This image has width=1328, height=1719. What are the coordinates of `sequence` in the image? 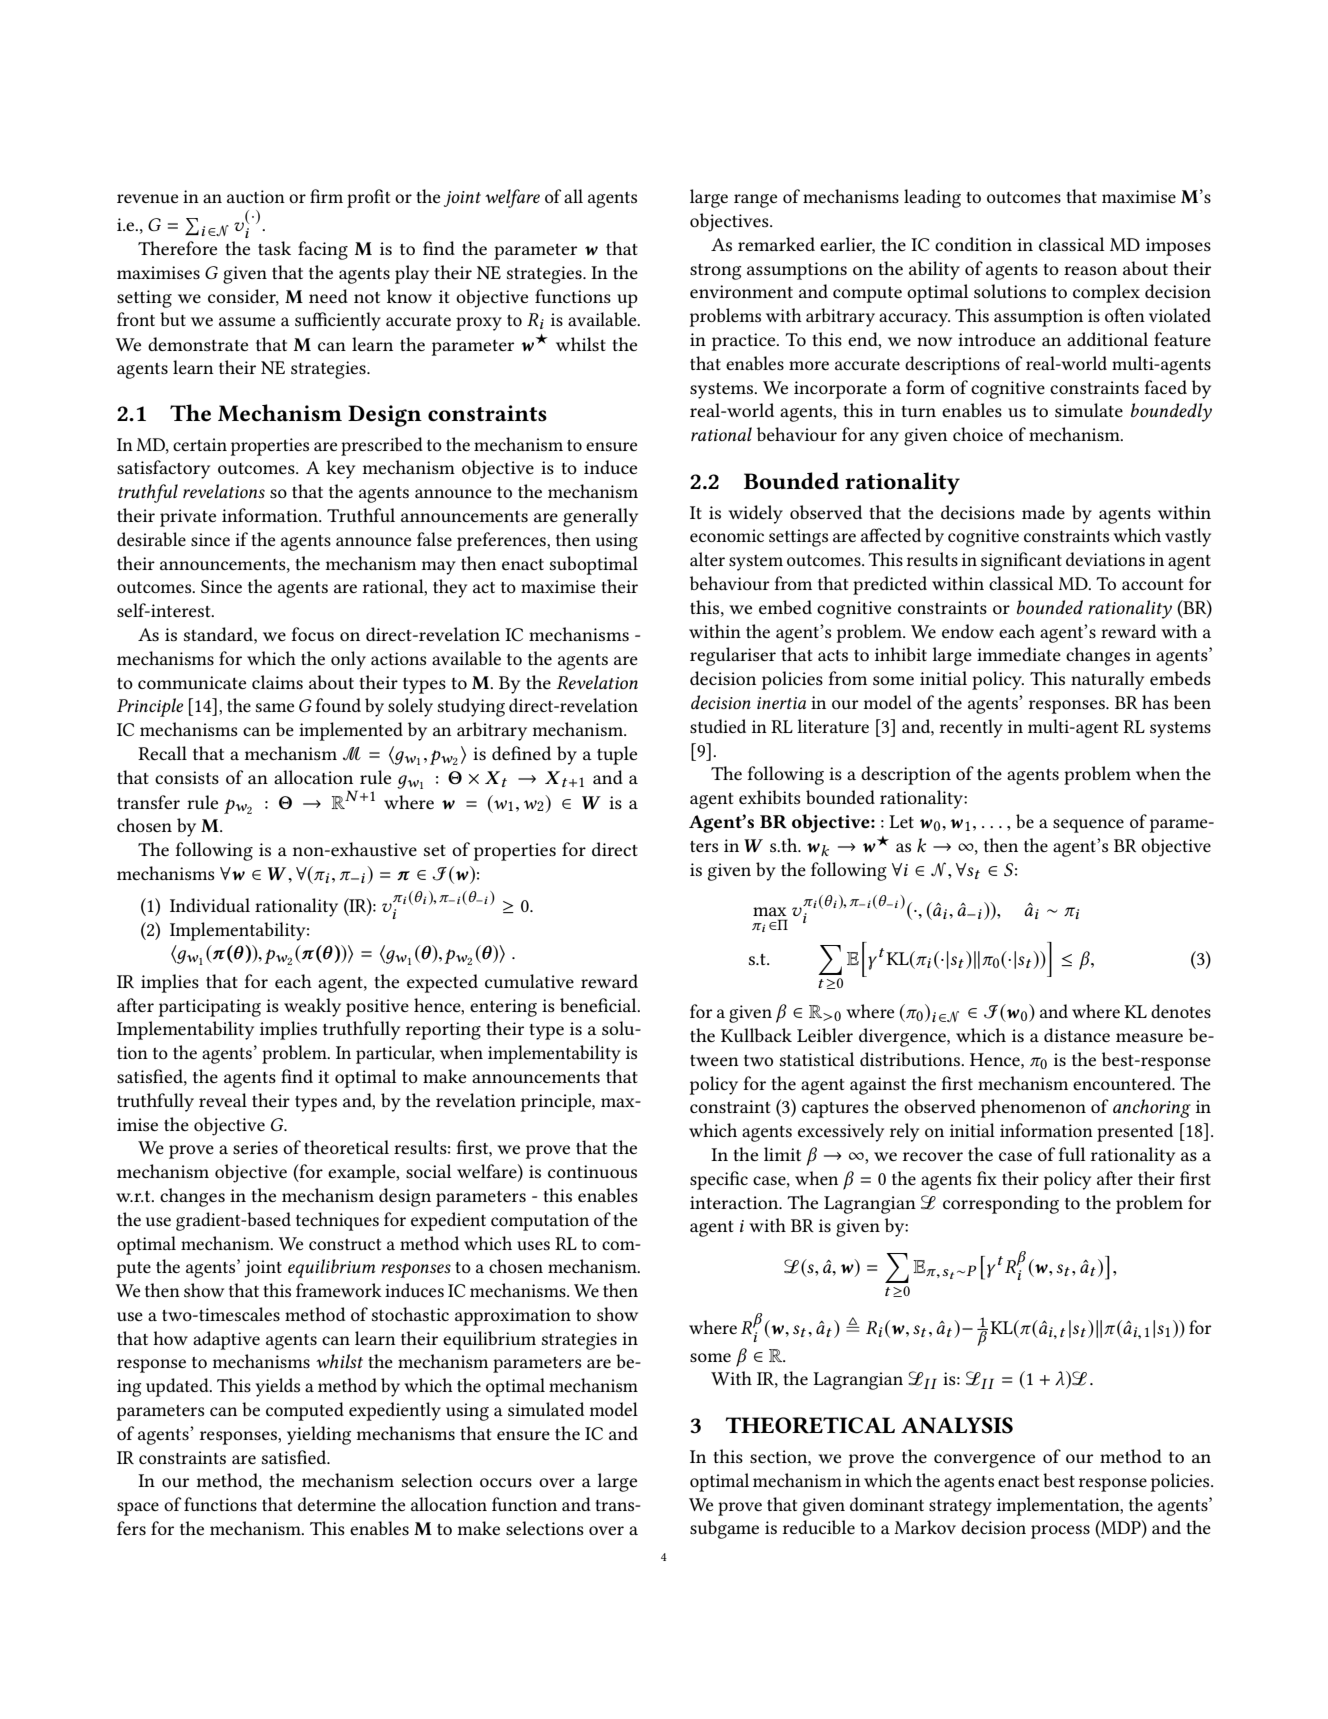 It's located at (1088, 826).
